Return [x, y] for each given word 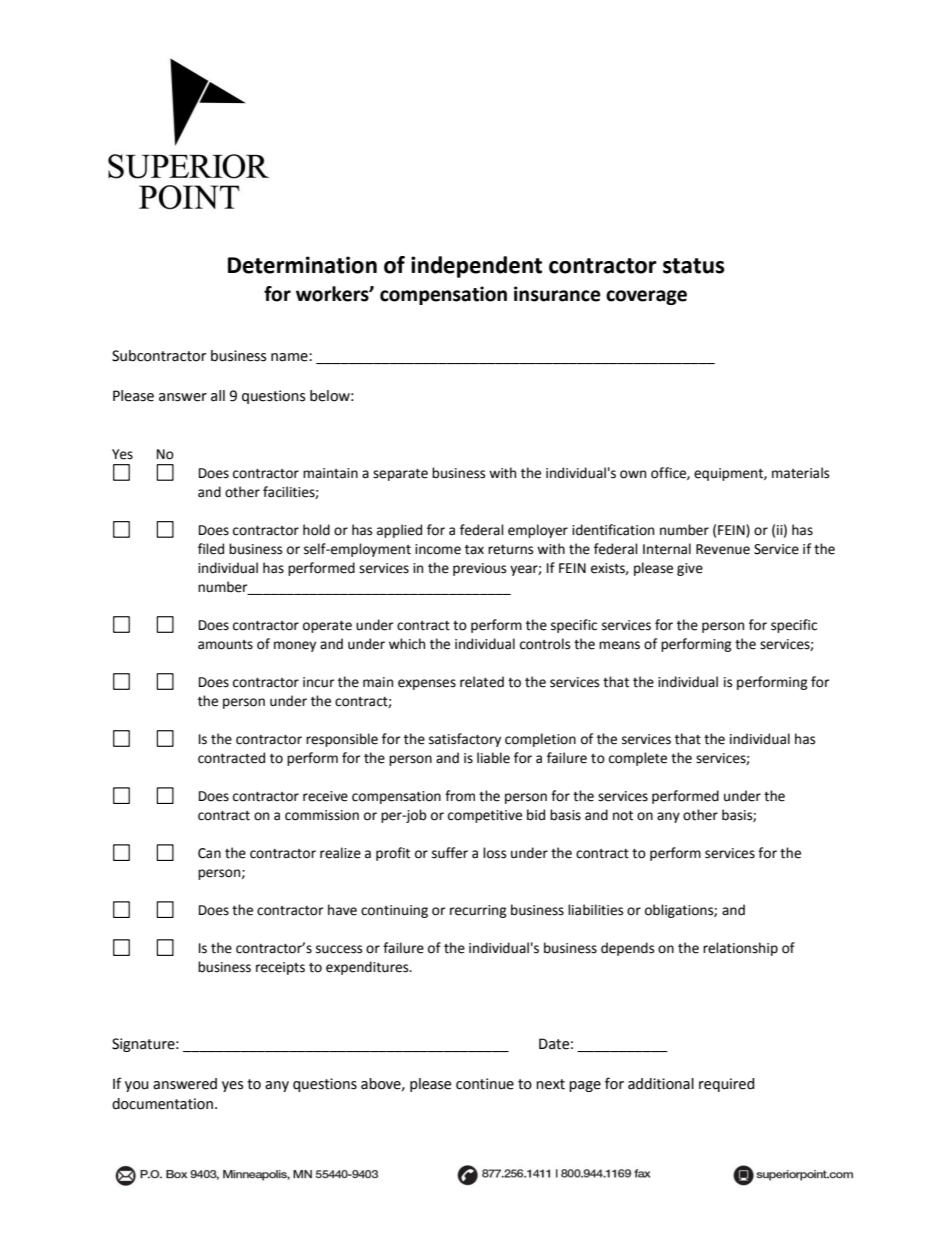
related [482, 682]
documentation [162, 1104]
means [619, 645]
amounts [225, 645]
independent [476, 267]
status [694, 266]
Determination [302, 265]
